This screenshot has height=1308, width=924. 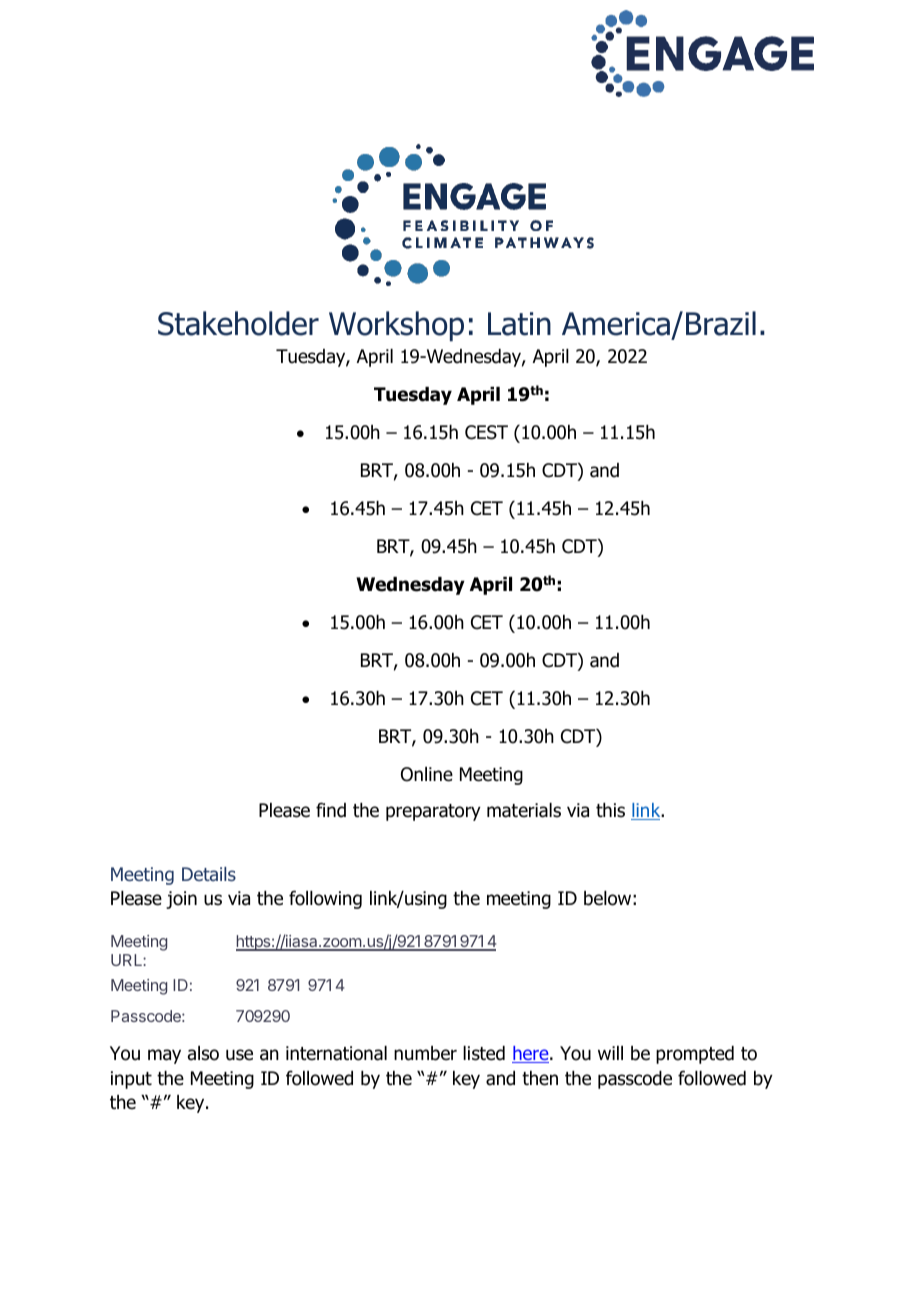 What do you see at coordinates (524, 810) in the screenshot?
I see `materials` at bounding box center [524, 810].
